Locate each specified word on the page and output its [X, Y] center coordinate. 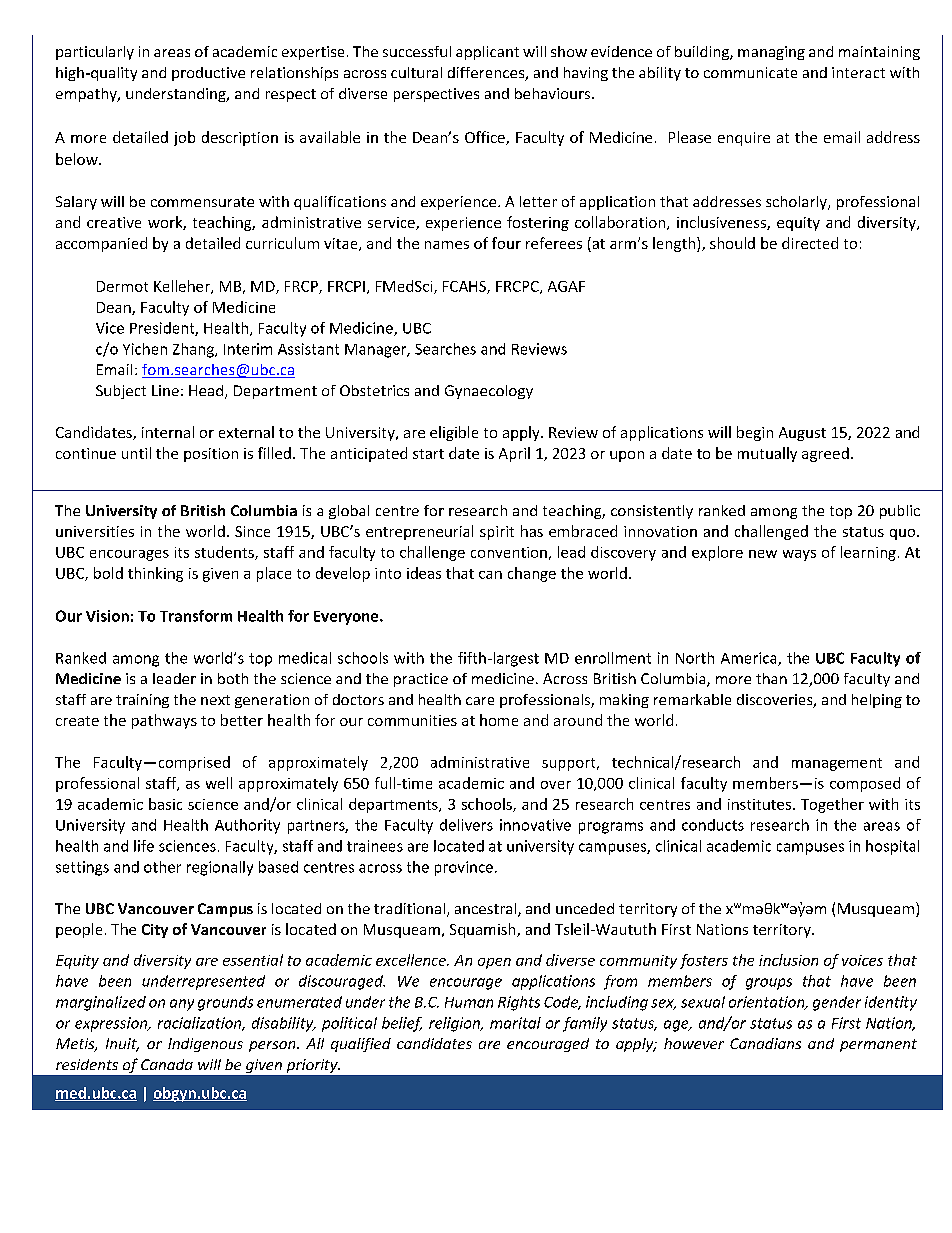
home [499, 720]
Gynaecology [489, 392]
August [802, 434]
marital [515, 1023]
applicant [487, 53]
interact [858, 72]
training [142, 701]
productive [208, 74]
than [771, 678]
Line [165, 390]
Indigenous [205, 1045]
